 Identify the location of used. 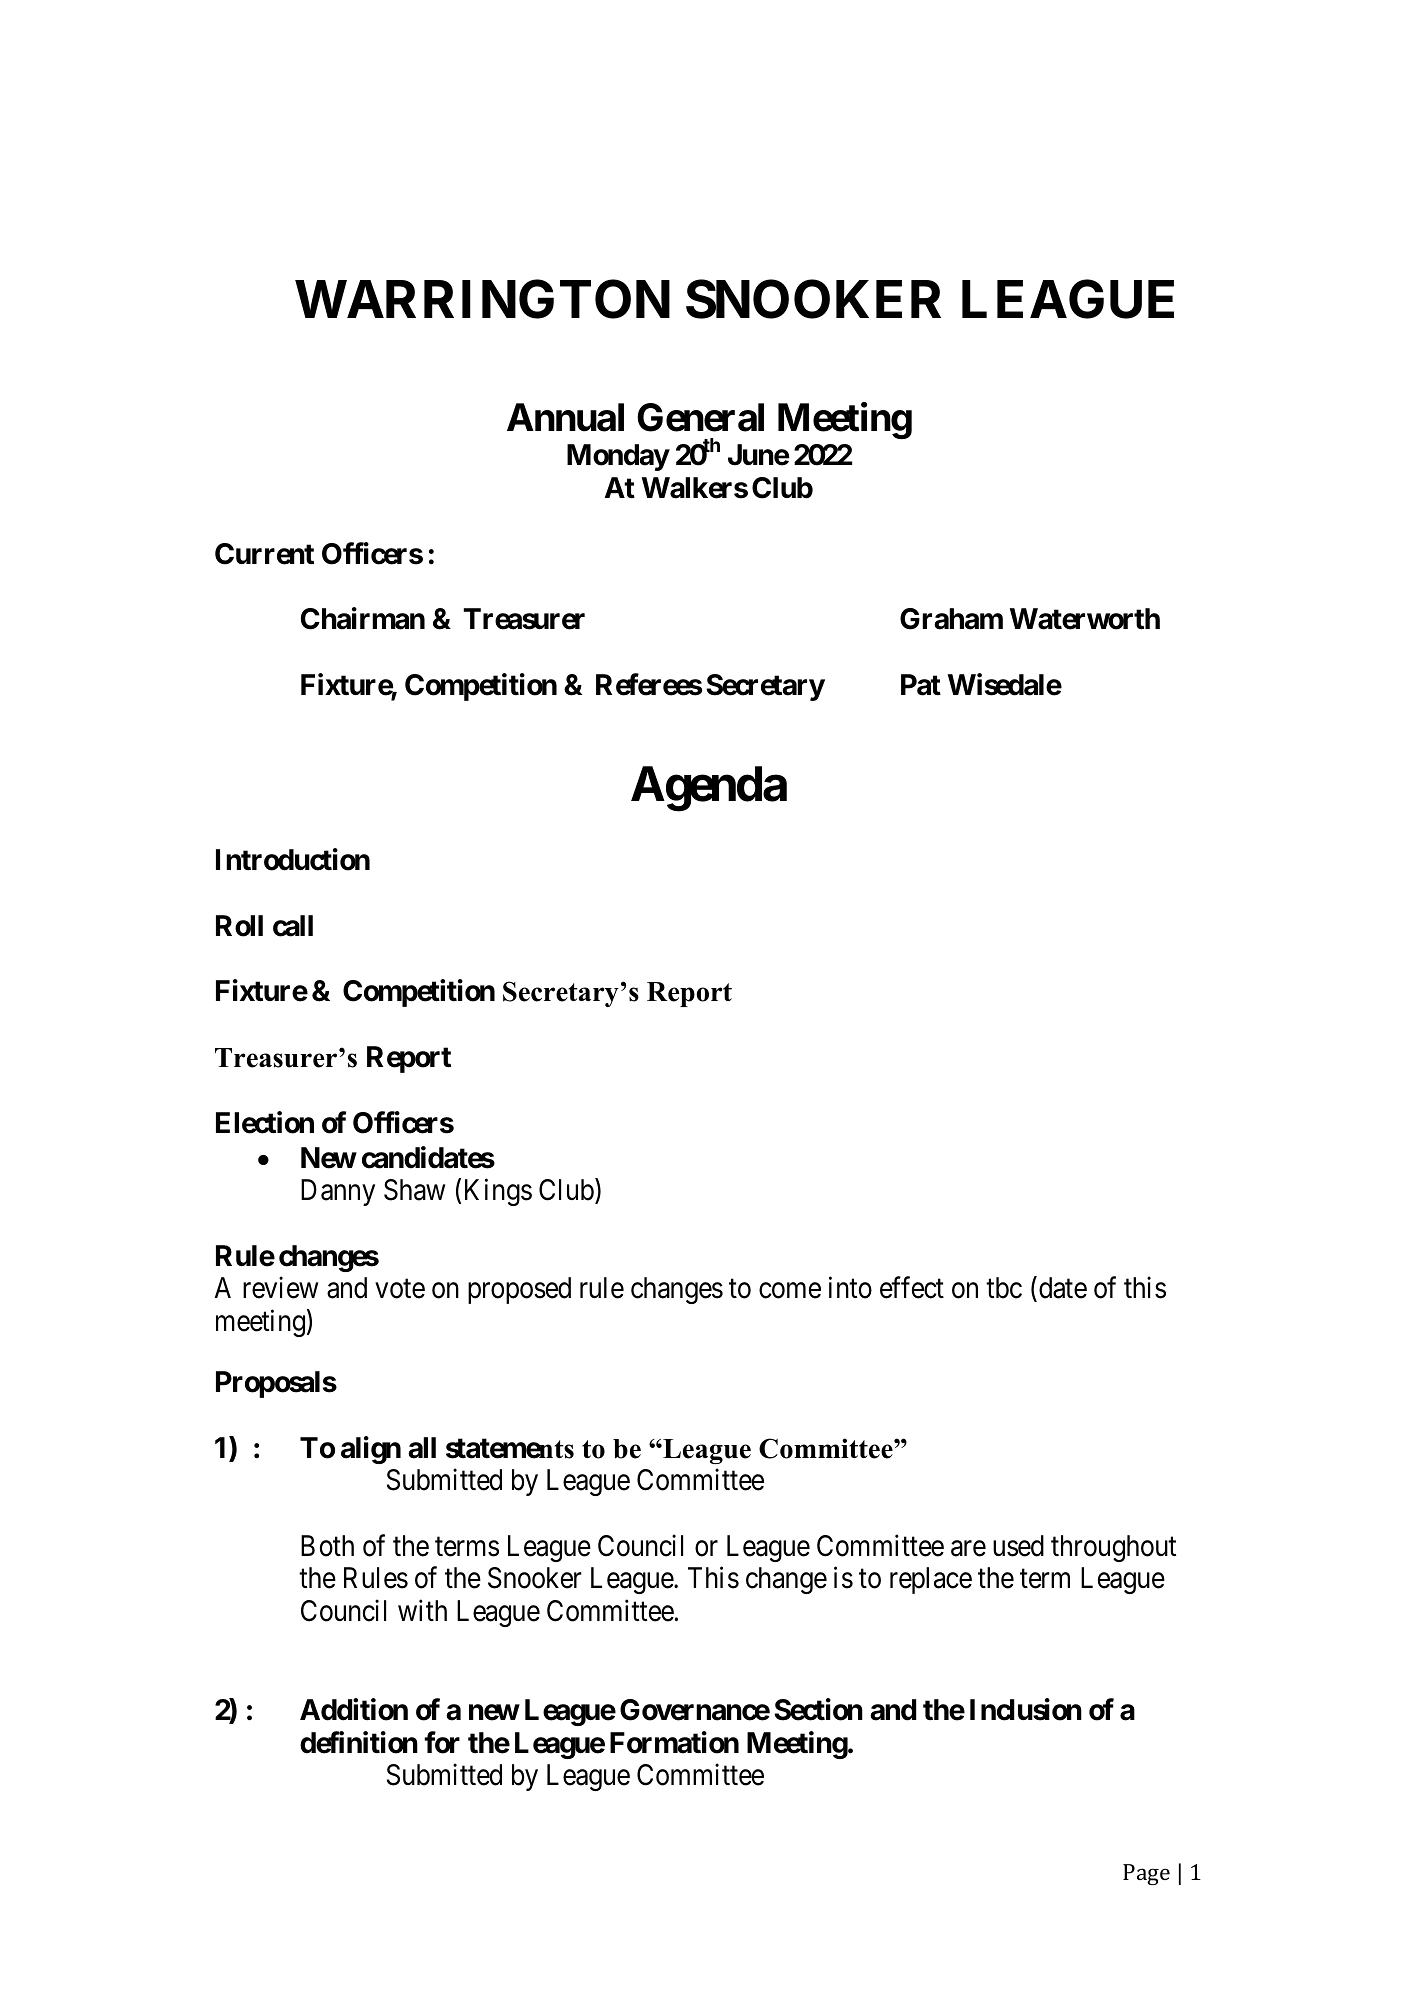
(1018, 1546).
